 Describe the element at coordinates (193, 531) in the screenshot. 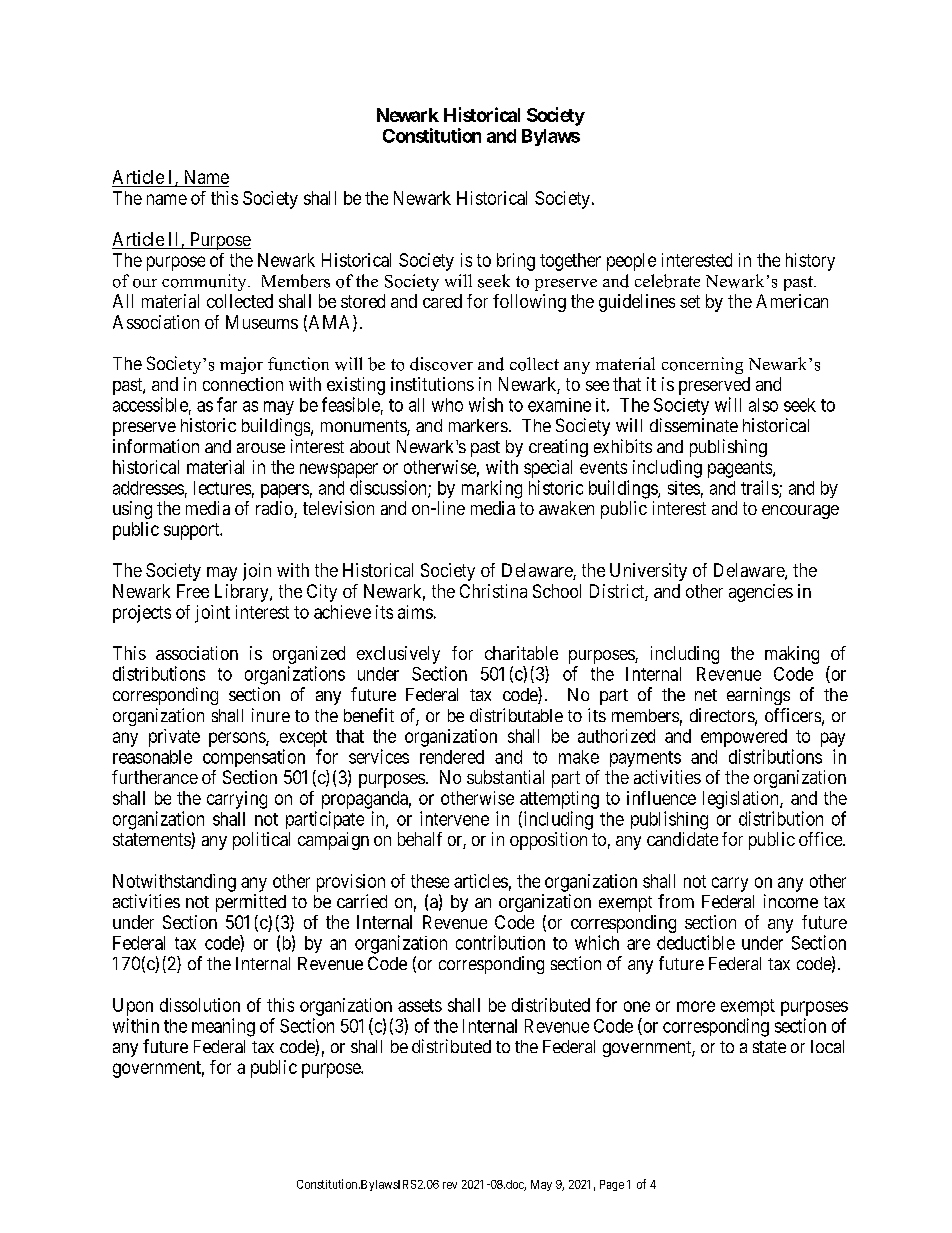

I see `support` at that location.
